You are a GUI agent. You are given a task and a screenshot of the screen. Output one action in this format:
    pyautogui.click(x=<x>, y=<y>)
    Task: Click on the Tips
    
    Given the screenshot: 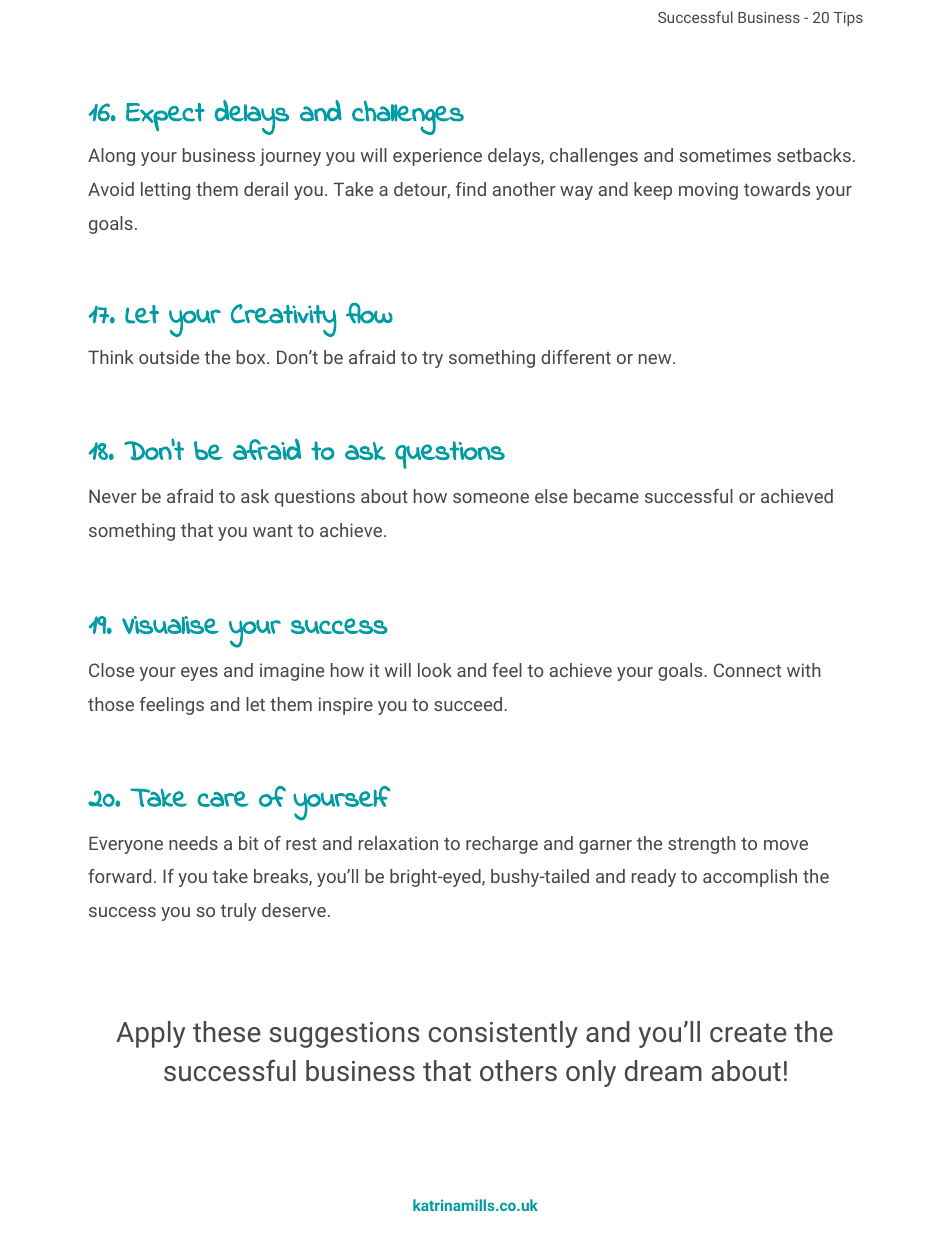 What is the action you would take?
    pyautogui.click(x=848, y=19)
